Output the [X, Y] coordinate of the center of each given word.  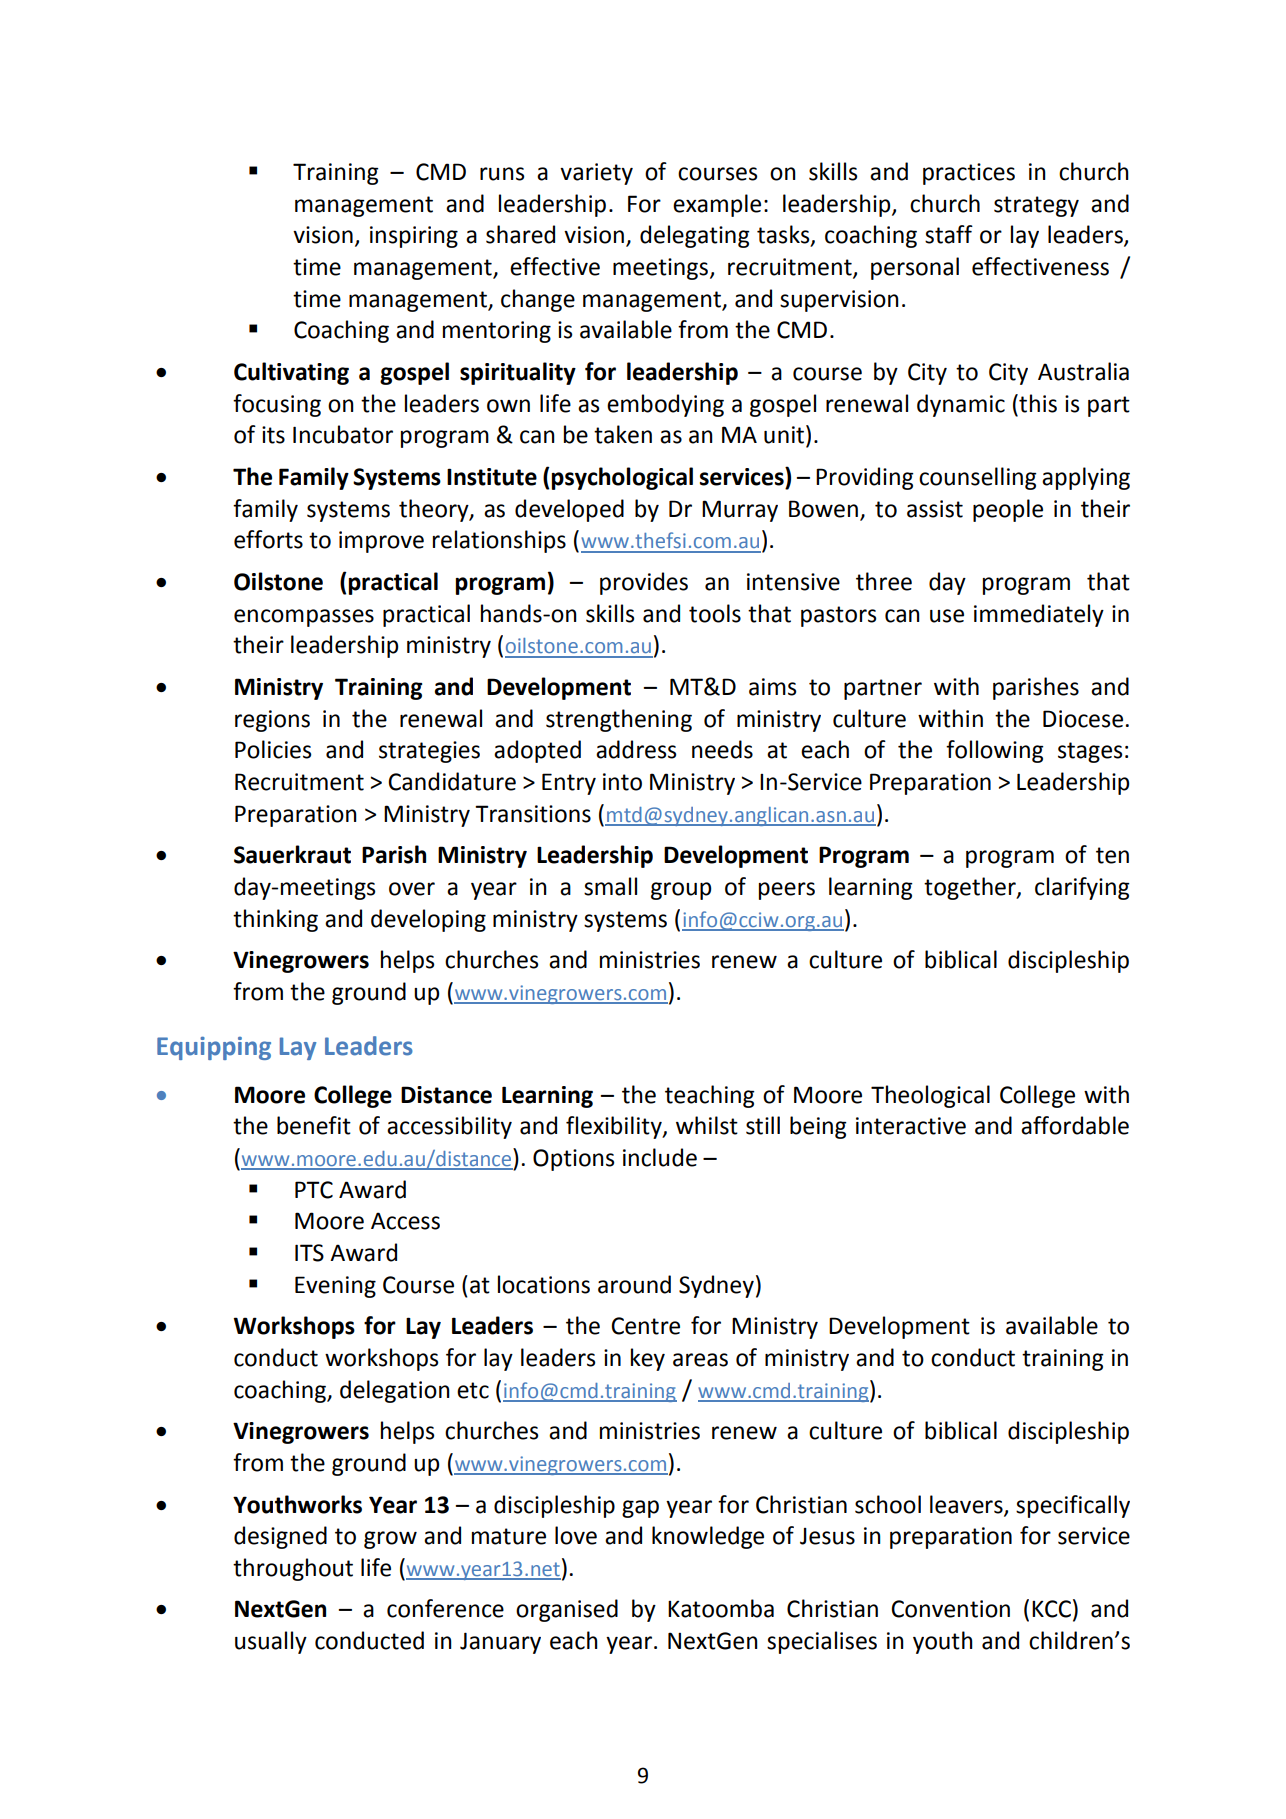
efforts [268, 539]
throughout [293, 1569]
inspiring [414, 237]
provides [644, 583]
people [1008, 510]
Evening [335, 1287]
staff [949, 234]
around [634, 1284]
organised [567, 1610]
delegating [695, 236]
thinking [275, 920]
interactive [911, 1126]
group [681, 891]
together [971, 888]
